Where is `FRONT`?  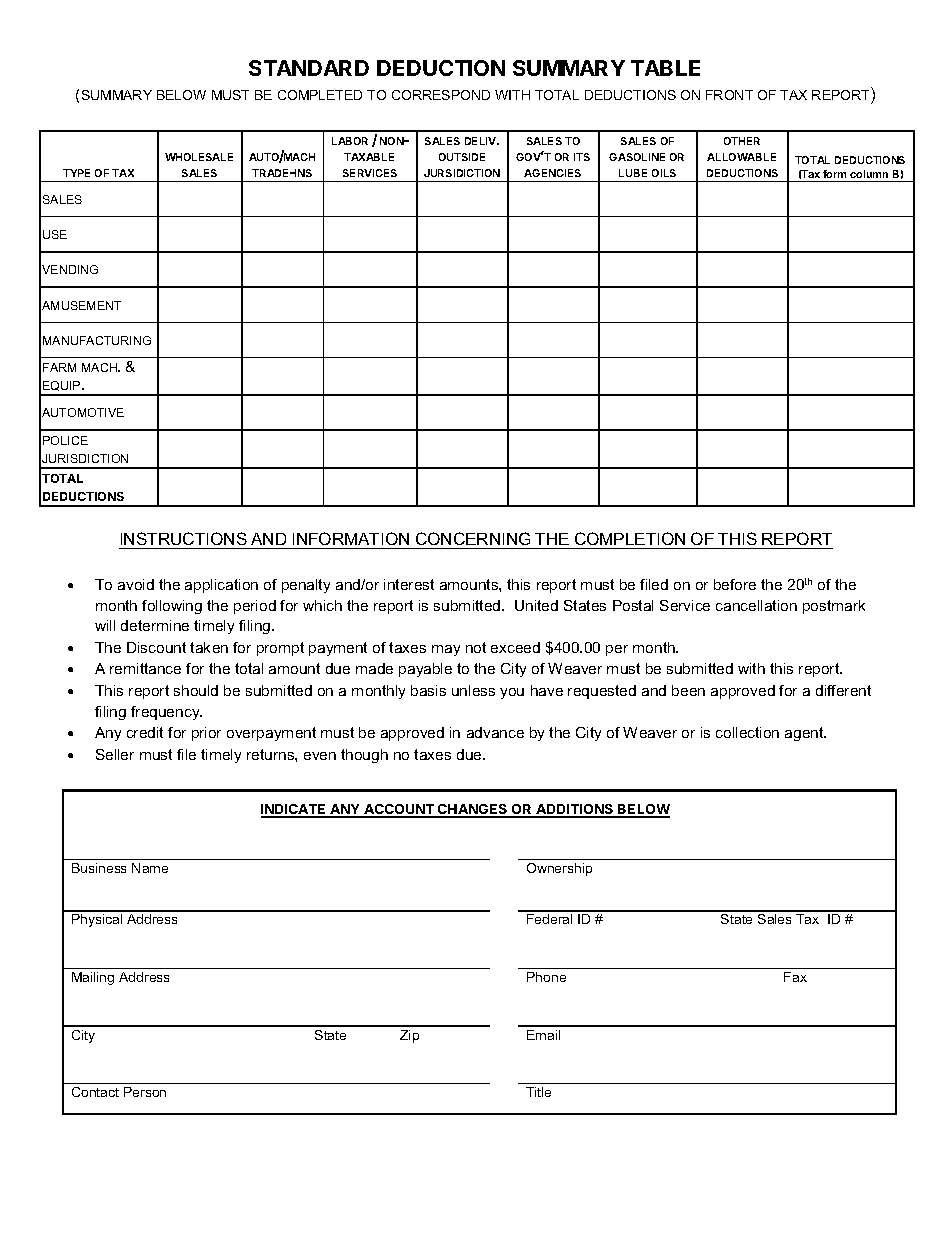
FRONT is located at coordinates (729, 95).
